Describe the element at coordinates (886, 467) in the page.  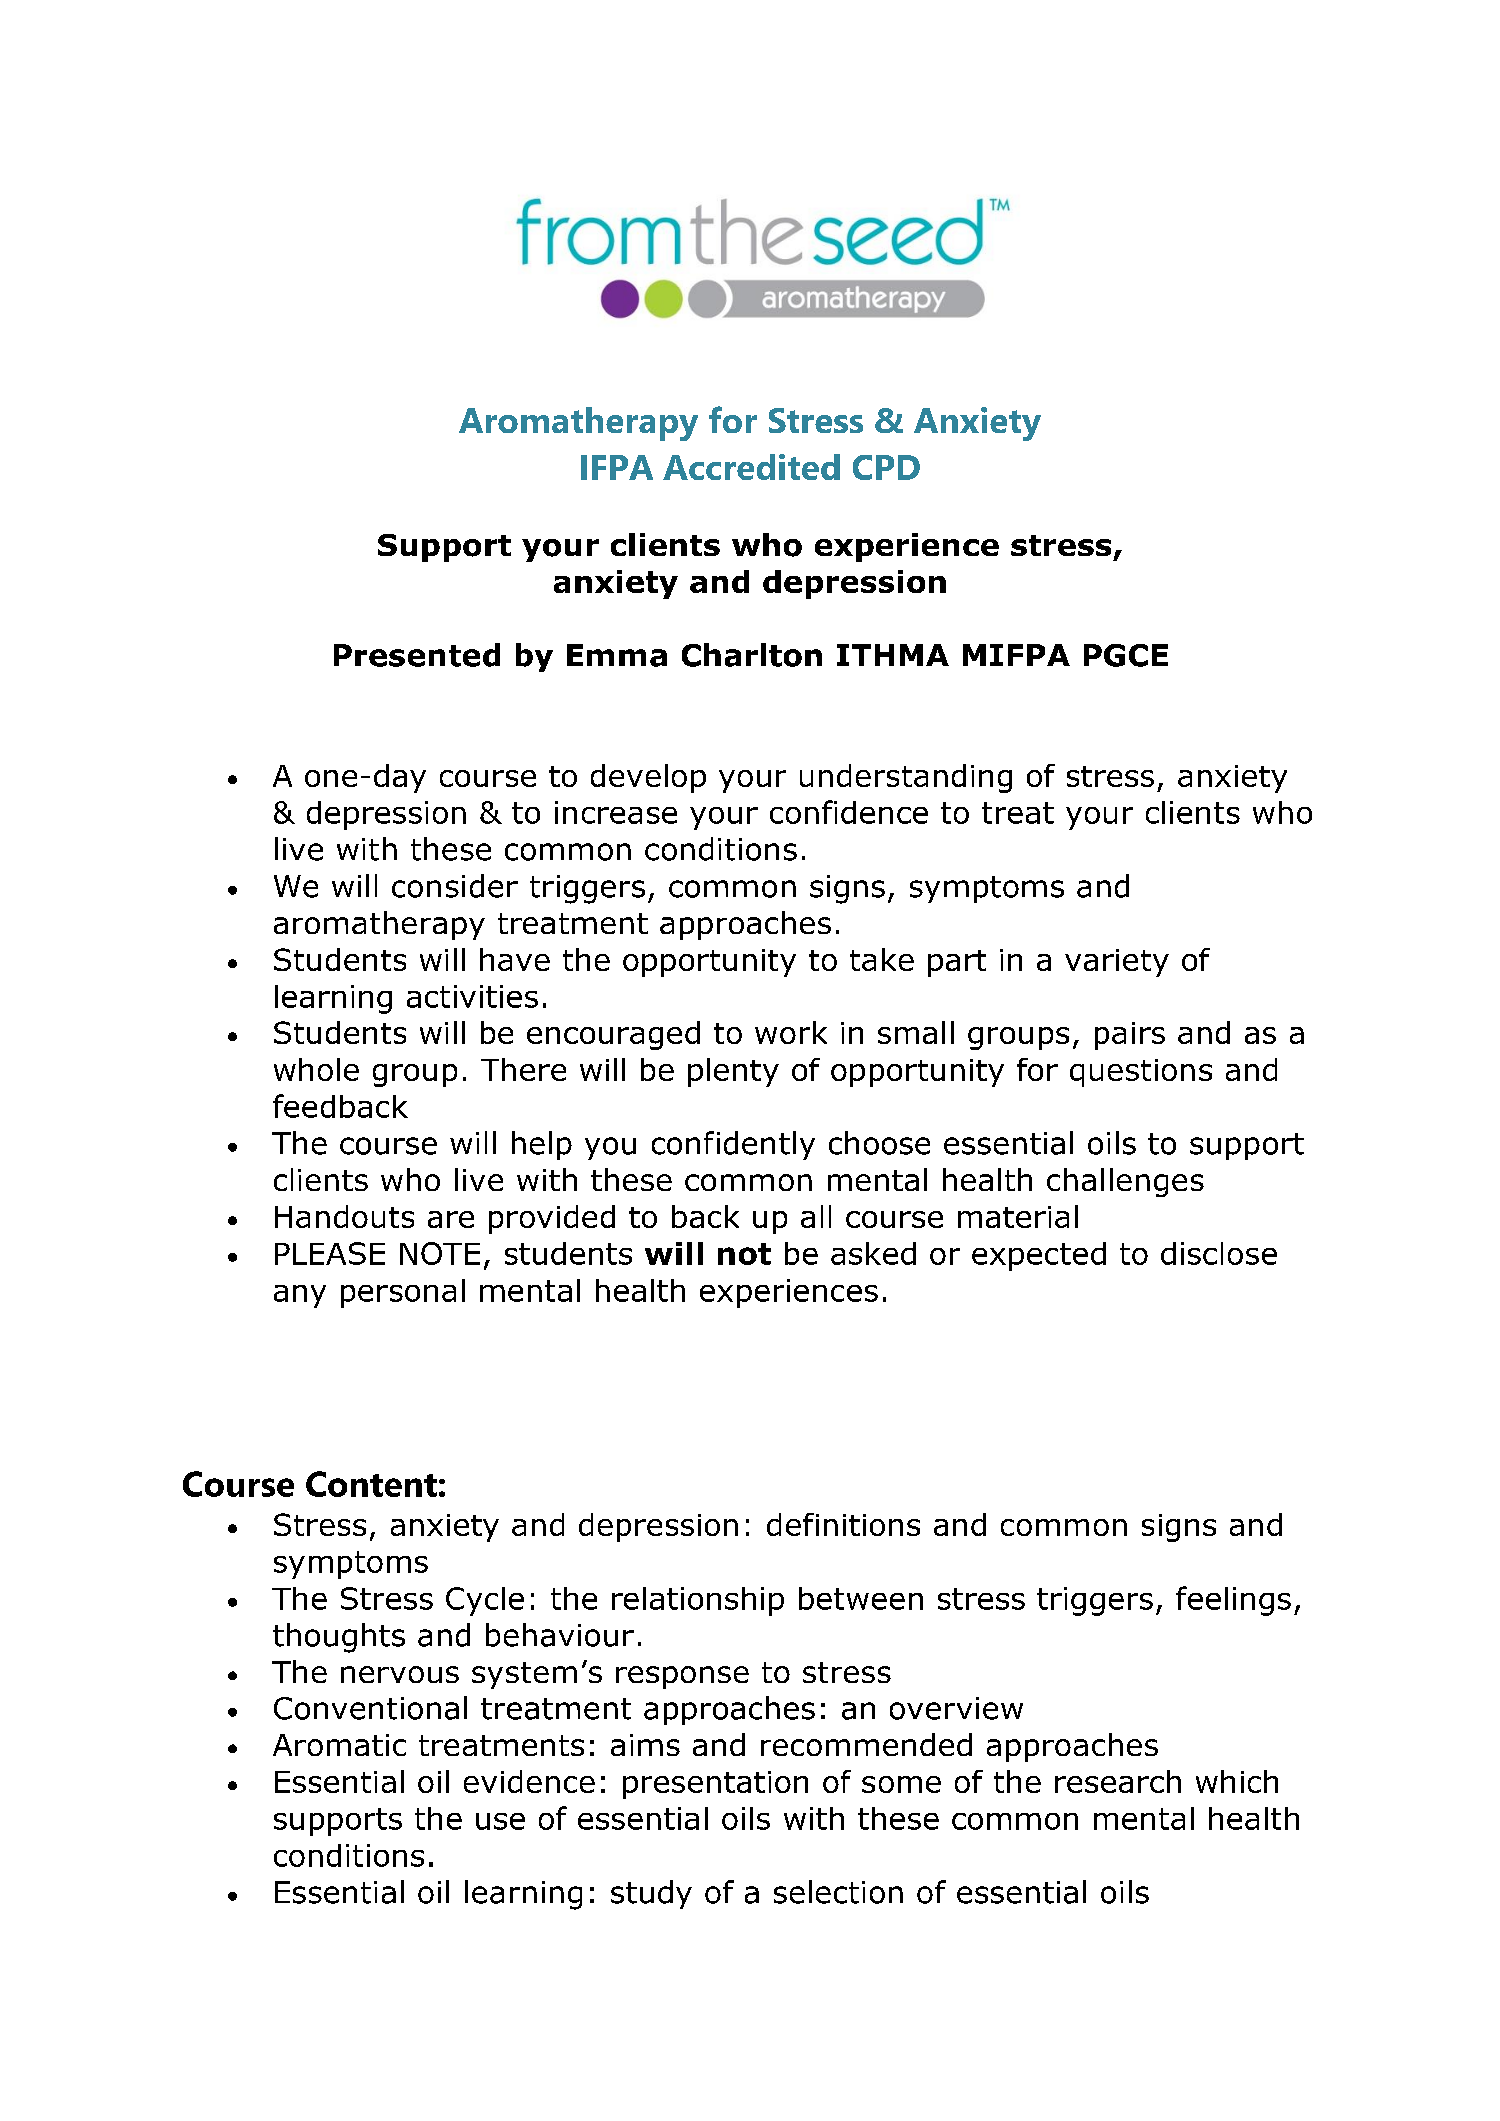
I see `CPD` at that location.
